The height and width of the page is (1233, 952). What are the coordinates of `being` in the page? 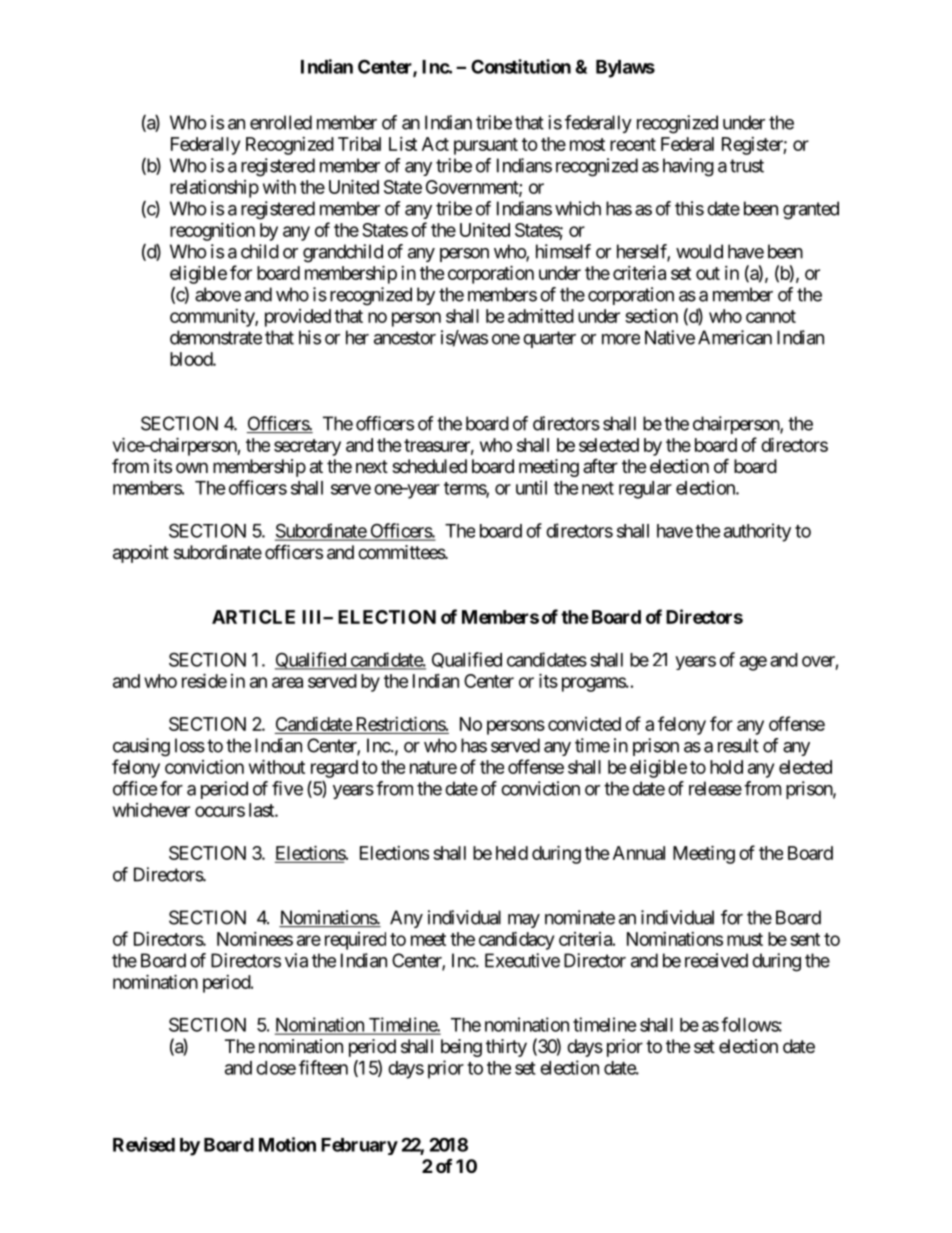 It's located at (461, 1048).
